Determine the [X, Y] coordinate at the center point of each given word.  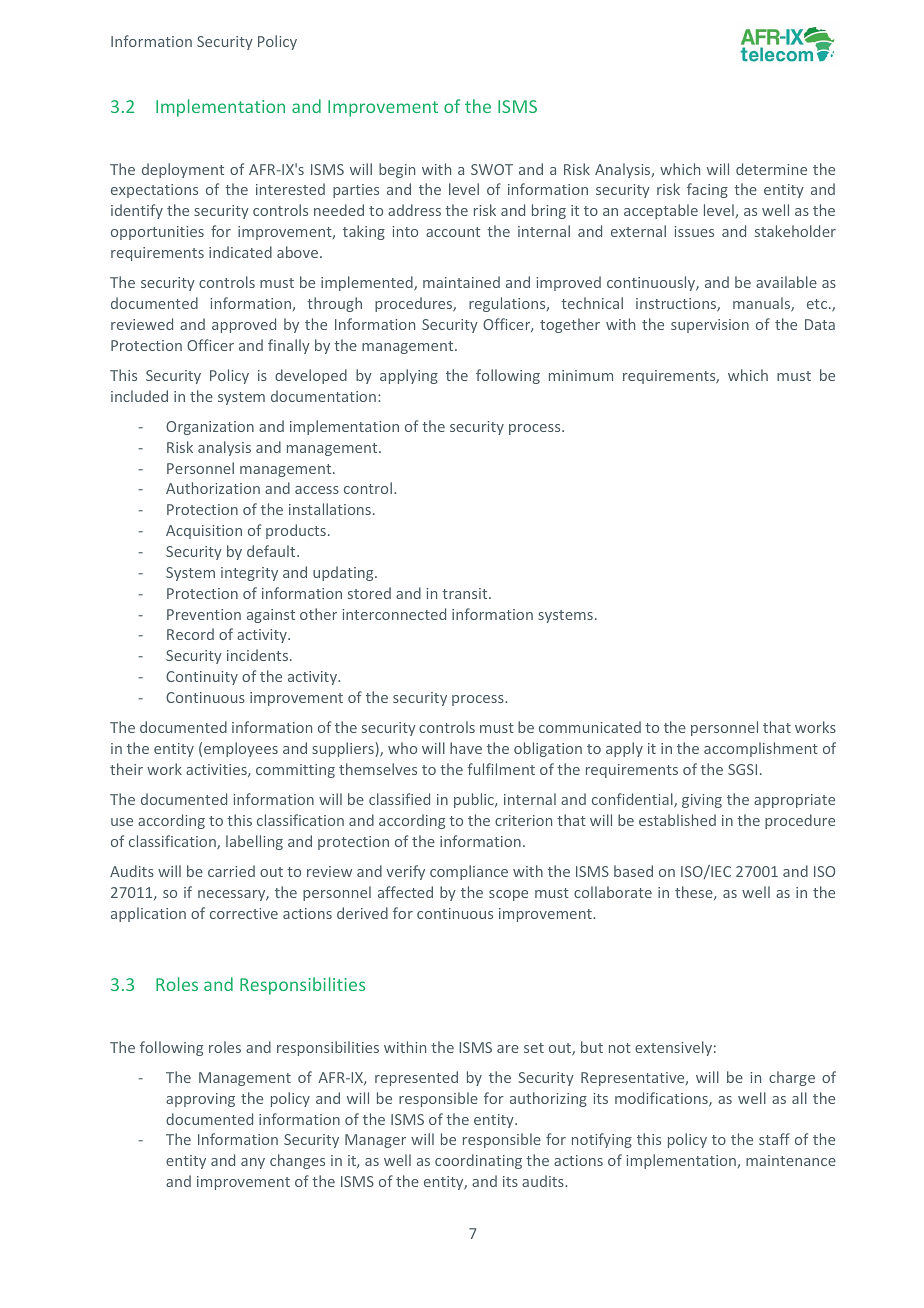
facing [707, 190]
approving [200, 1100]
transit [466, 593]
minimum [581, 375]
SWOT [492, 169]
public [475, 800]
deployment [183, 170]
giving [702, 801]
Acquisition [204, 532]
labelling [254, 842]
